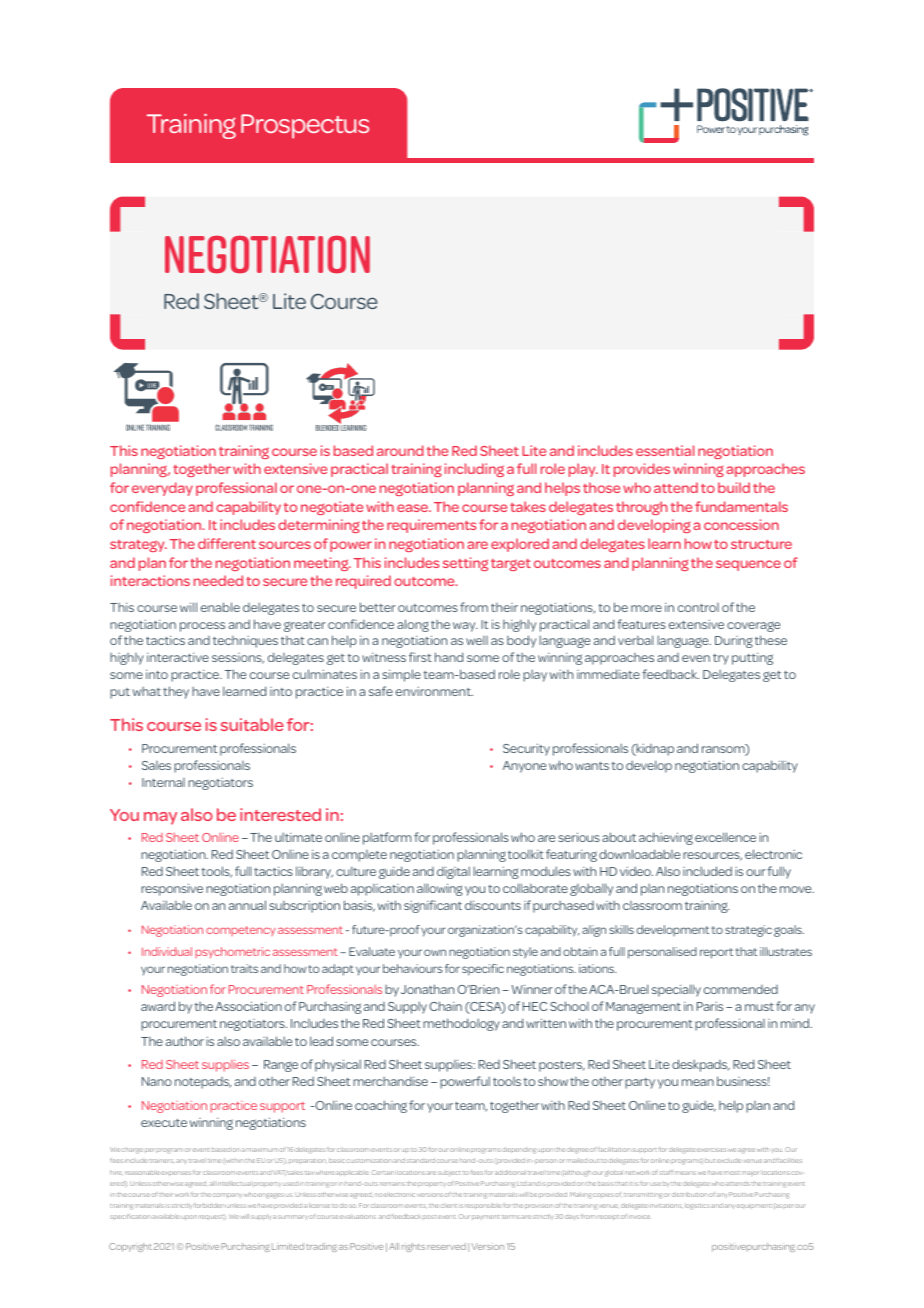 Image resolution: width=924 pixels, height=1308 pixels. Describe the element at coordinates (665, 450) in the page. I see `essential` at that location.
